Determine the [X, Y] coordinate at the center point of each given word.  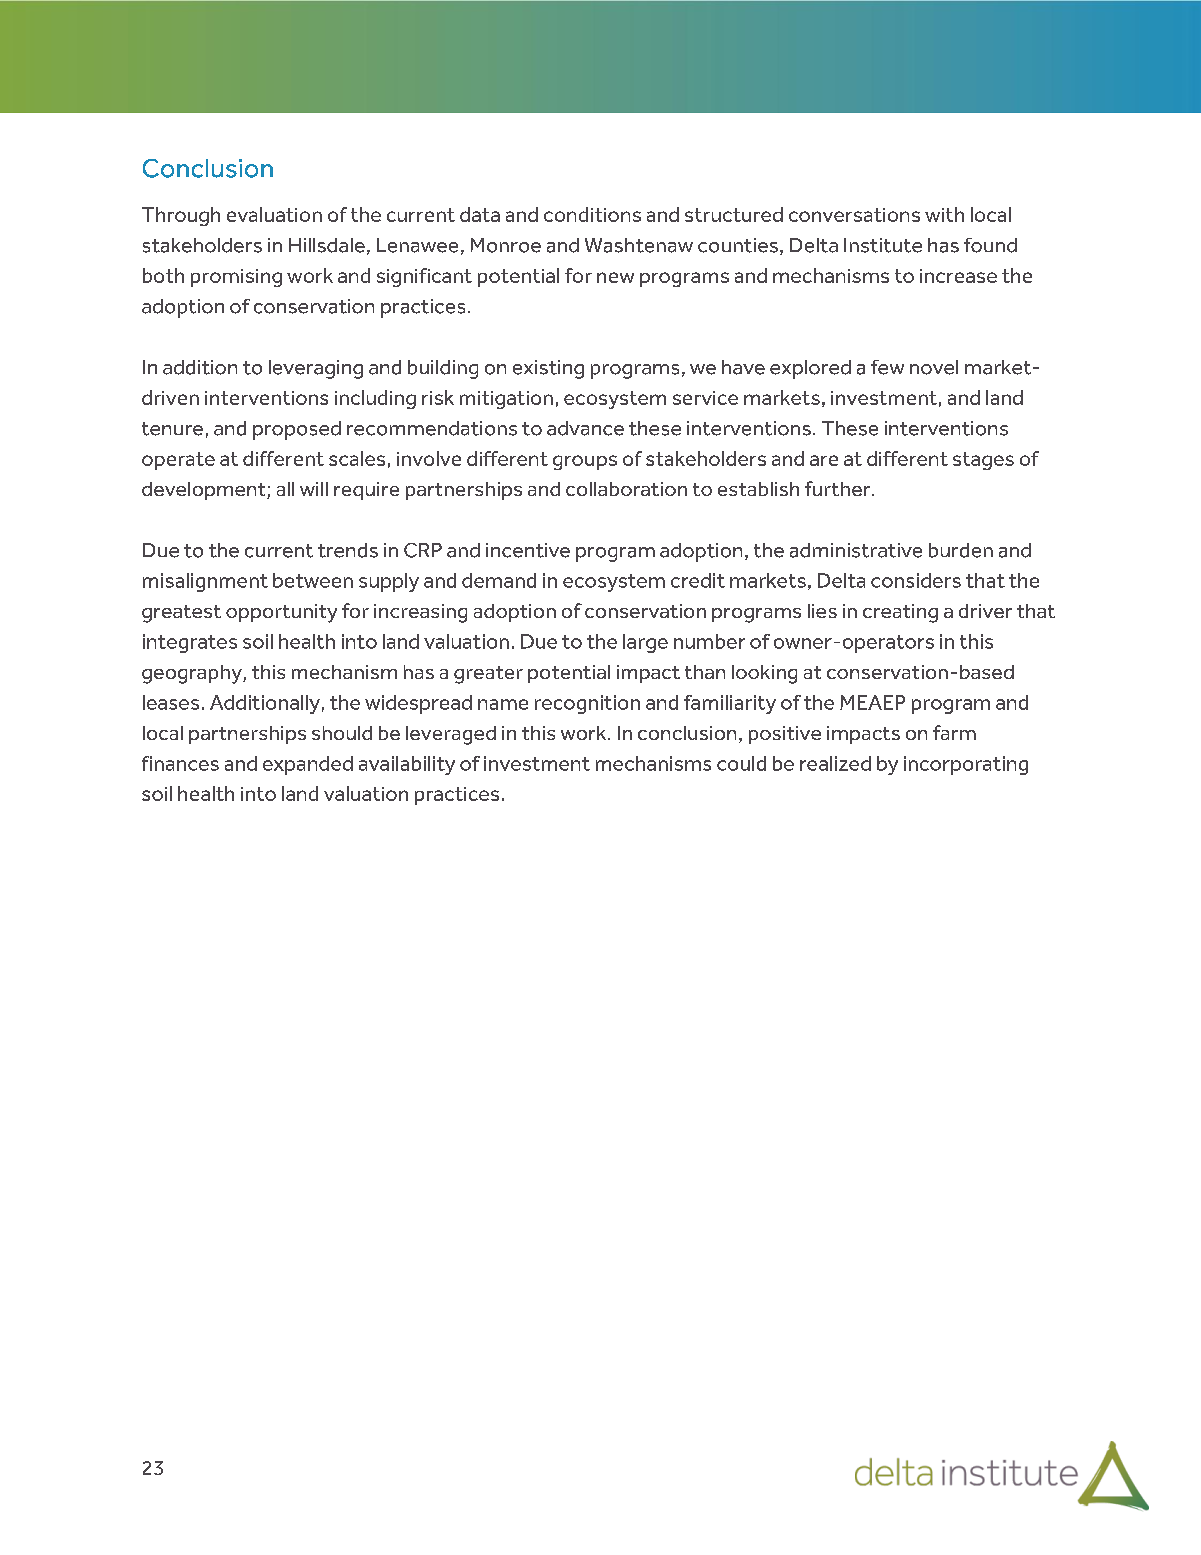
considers [916, 580]
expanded [308, 765]
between [313, 580]
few [887, 367]
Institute [883, 245]
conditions [592, 214]
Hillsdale [327, 245]
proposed [297, 430]
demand [499, 580]
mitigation [506, 400]
